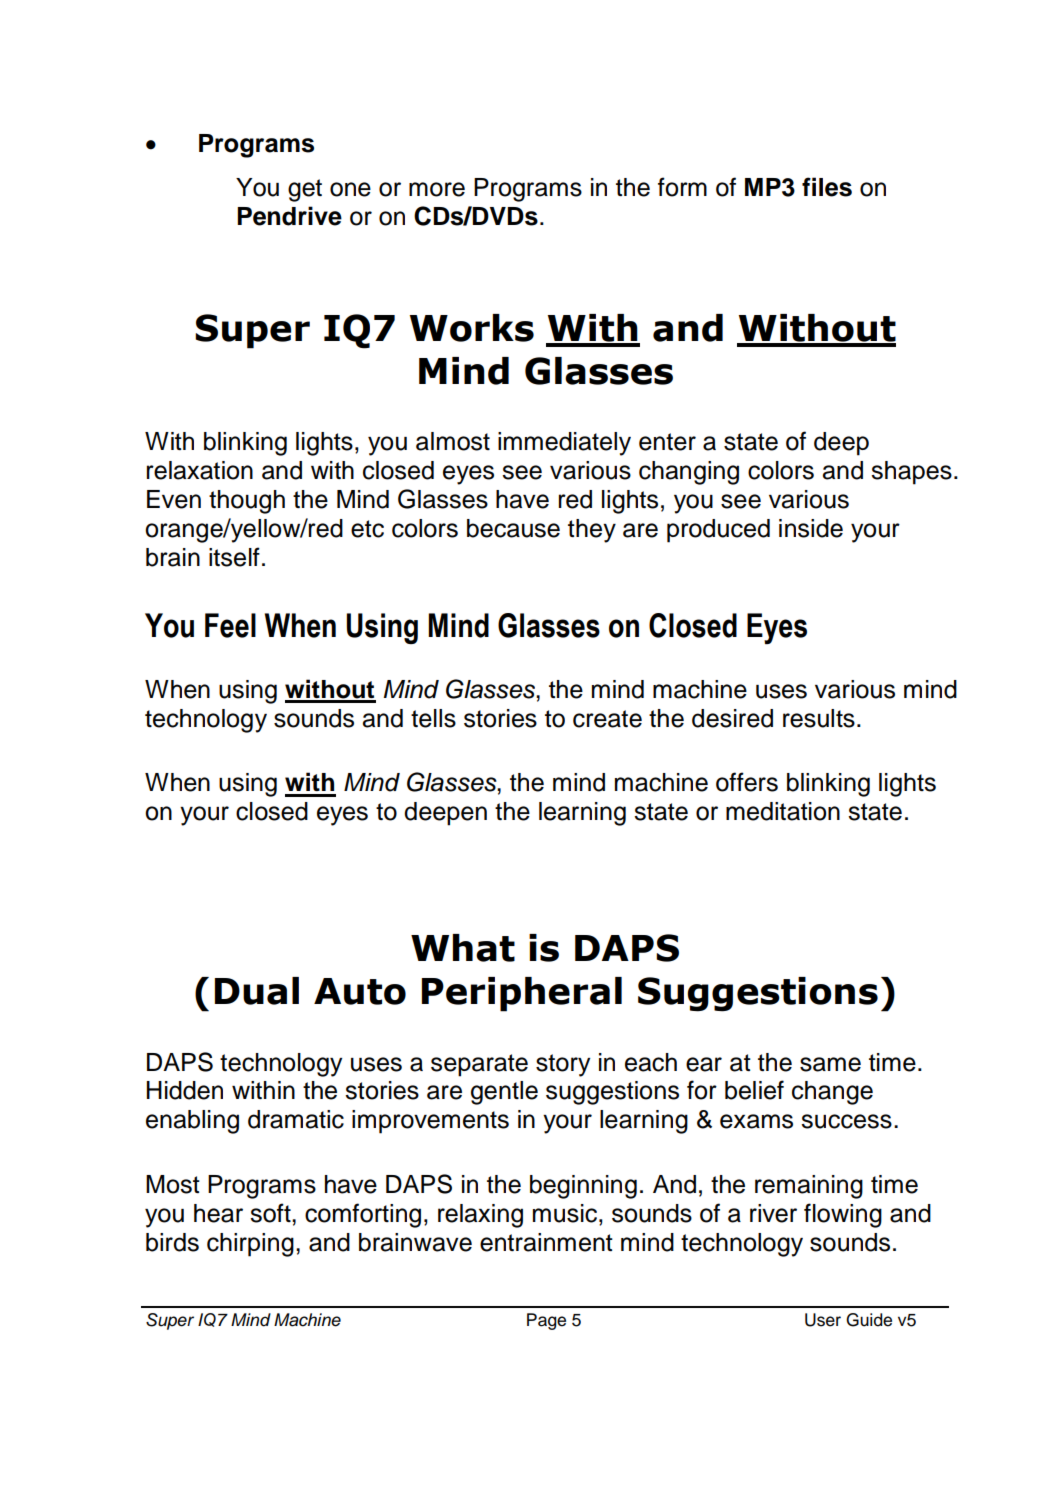  Describe the element at coordinates (563, 1065) in the screenshot. I see `story` at that location.
